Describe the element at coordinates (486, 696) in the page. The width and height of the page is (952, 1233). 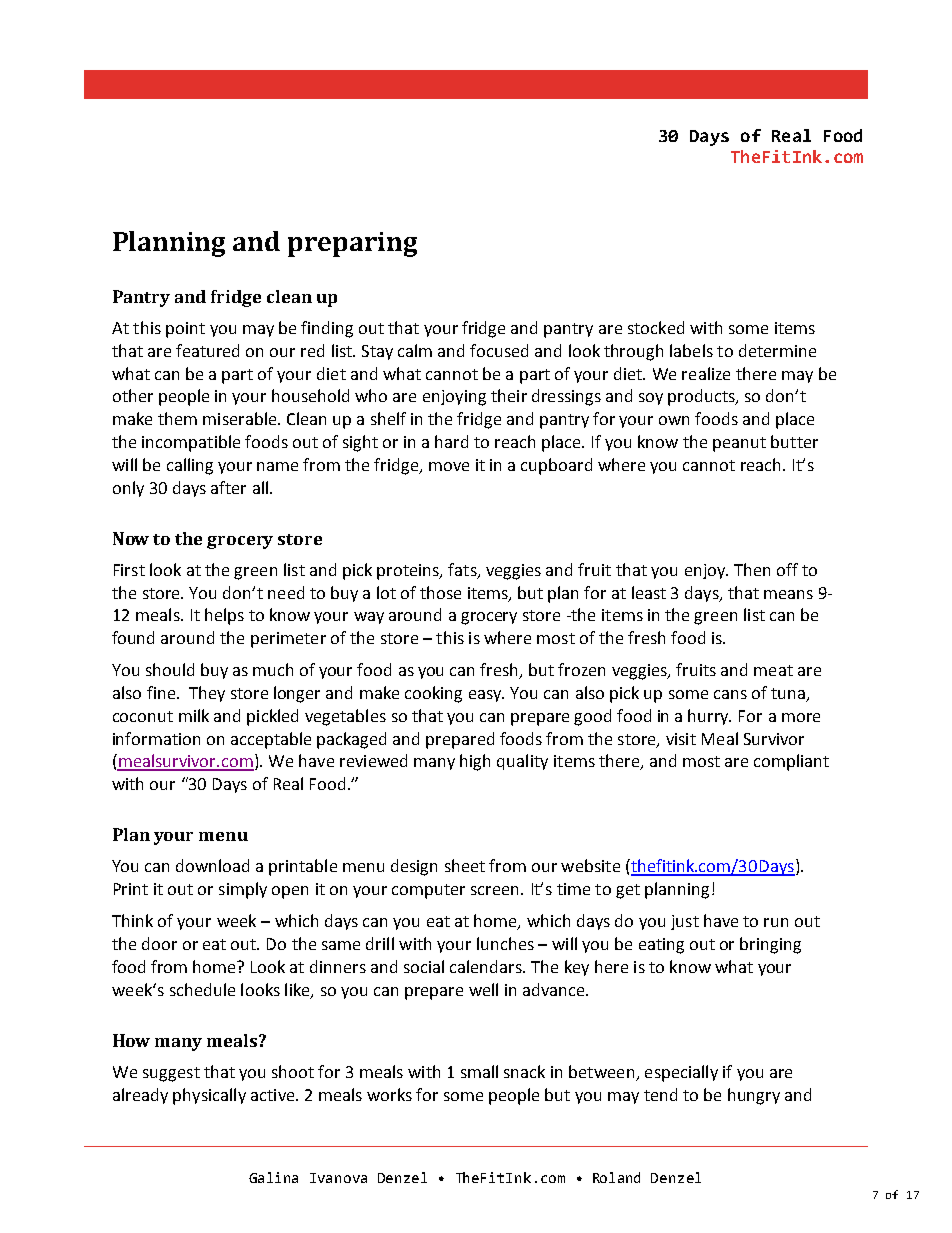
I see `easy` at that location.
